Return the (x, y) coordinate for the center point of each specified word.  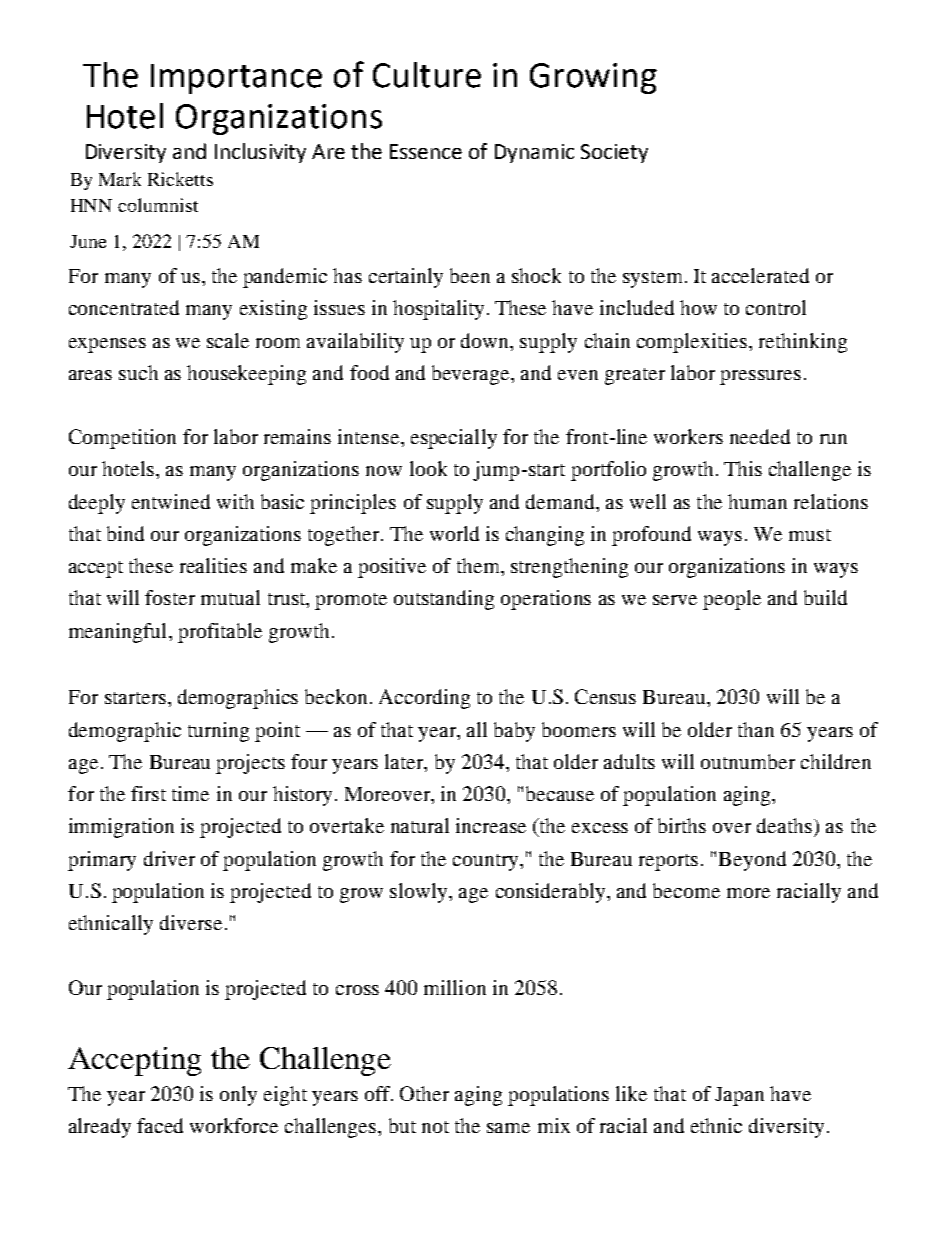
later (405, 763)
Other (424, 1093)
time (190, 793)
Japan (739, 1096)
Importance (236, 79)
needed (760, 436)
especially (454, 439)
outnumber (748, 761)
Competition (122, 439)
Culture (427, 75)
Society (614, 153)
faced (160, 1125)
